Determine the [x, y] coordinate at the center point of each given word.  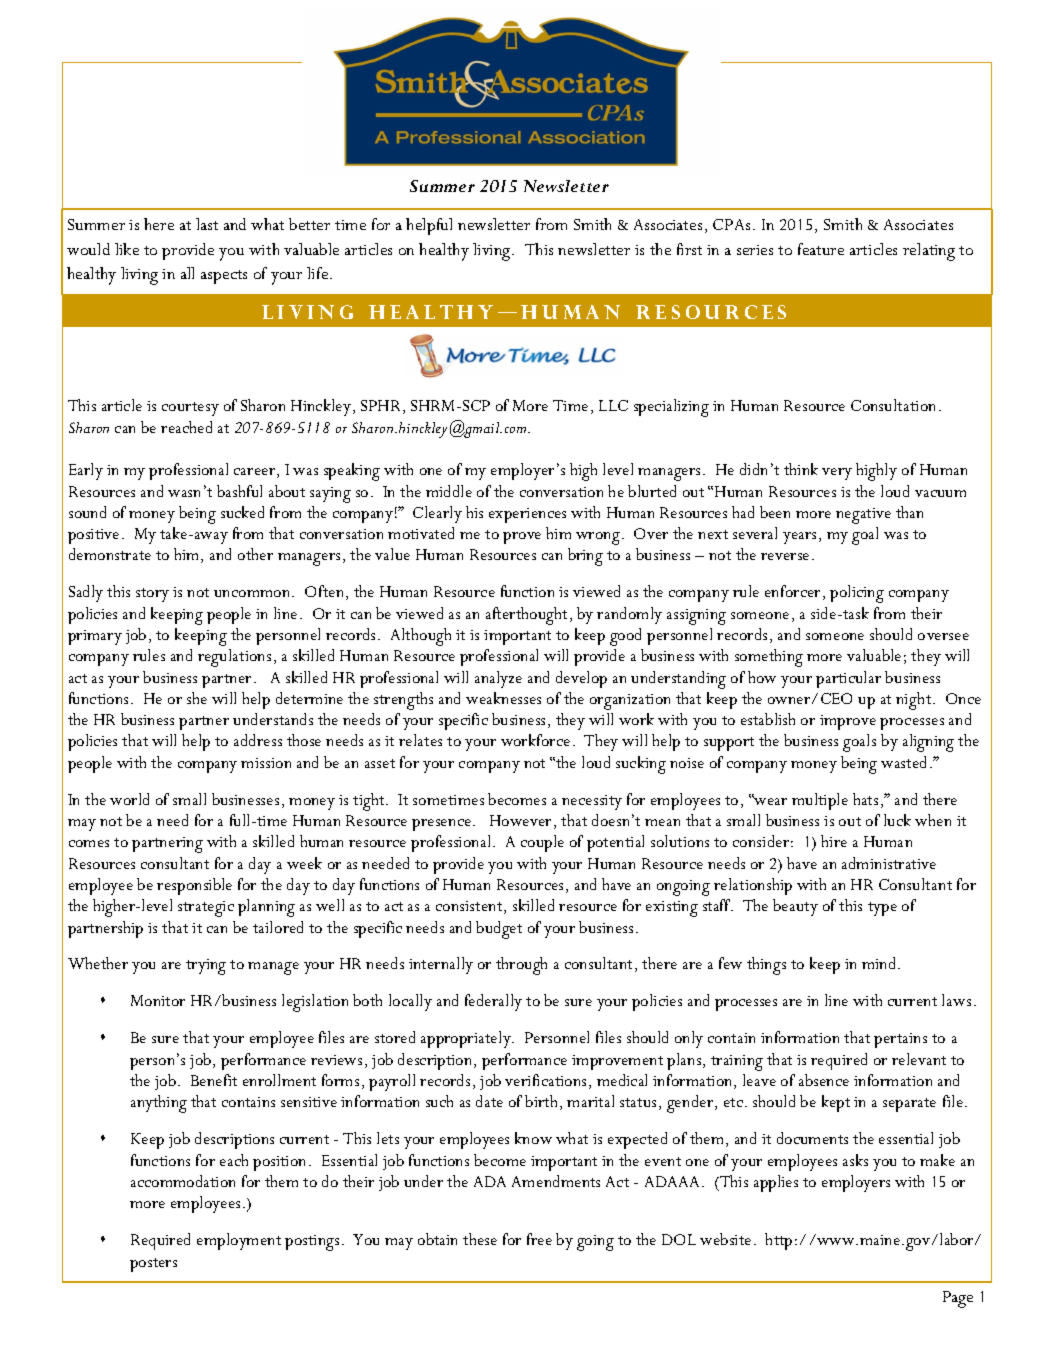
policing [857, 594]
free [539, 1239]
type [882, 909]
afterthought [526, 616]
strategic [206, 909]
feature [821, 249]
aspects [224, 277]
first [689, 249]
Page [958, 1299]
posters [153, 1265]
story [152, 595]
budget [499, 930]
